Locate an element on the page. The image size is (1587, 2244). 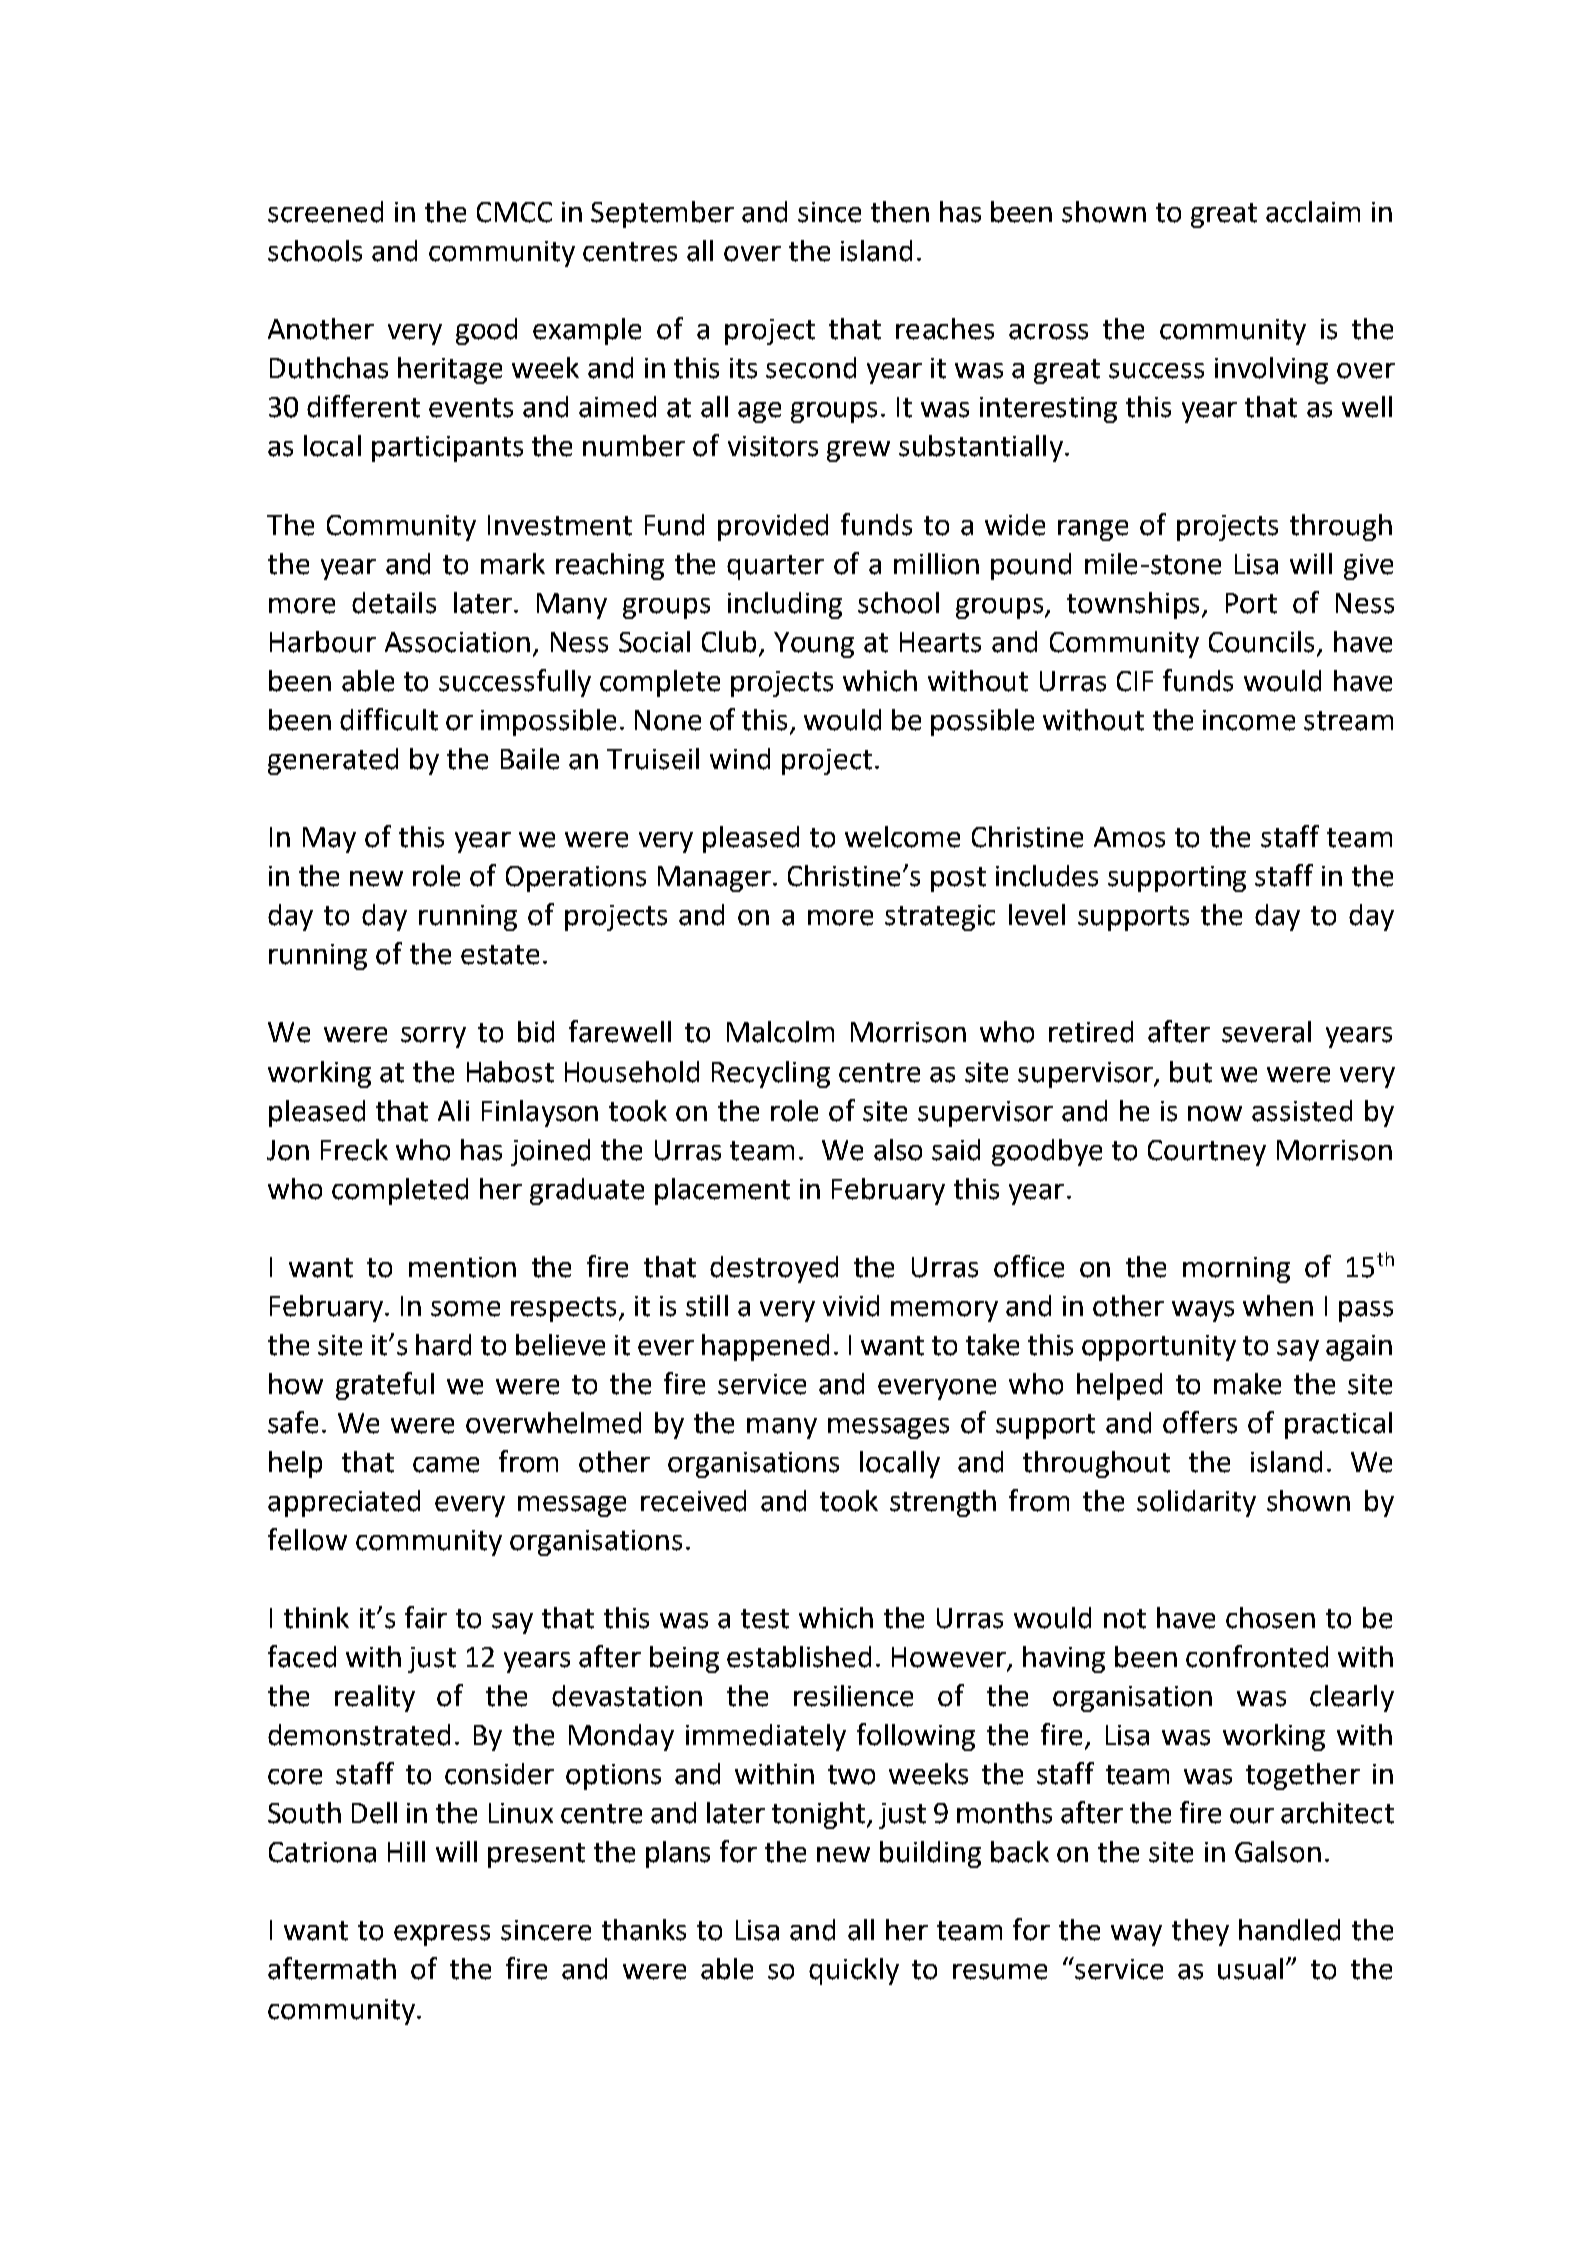
now is located at coordinates (1215, 1114).
